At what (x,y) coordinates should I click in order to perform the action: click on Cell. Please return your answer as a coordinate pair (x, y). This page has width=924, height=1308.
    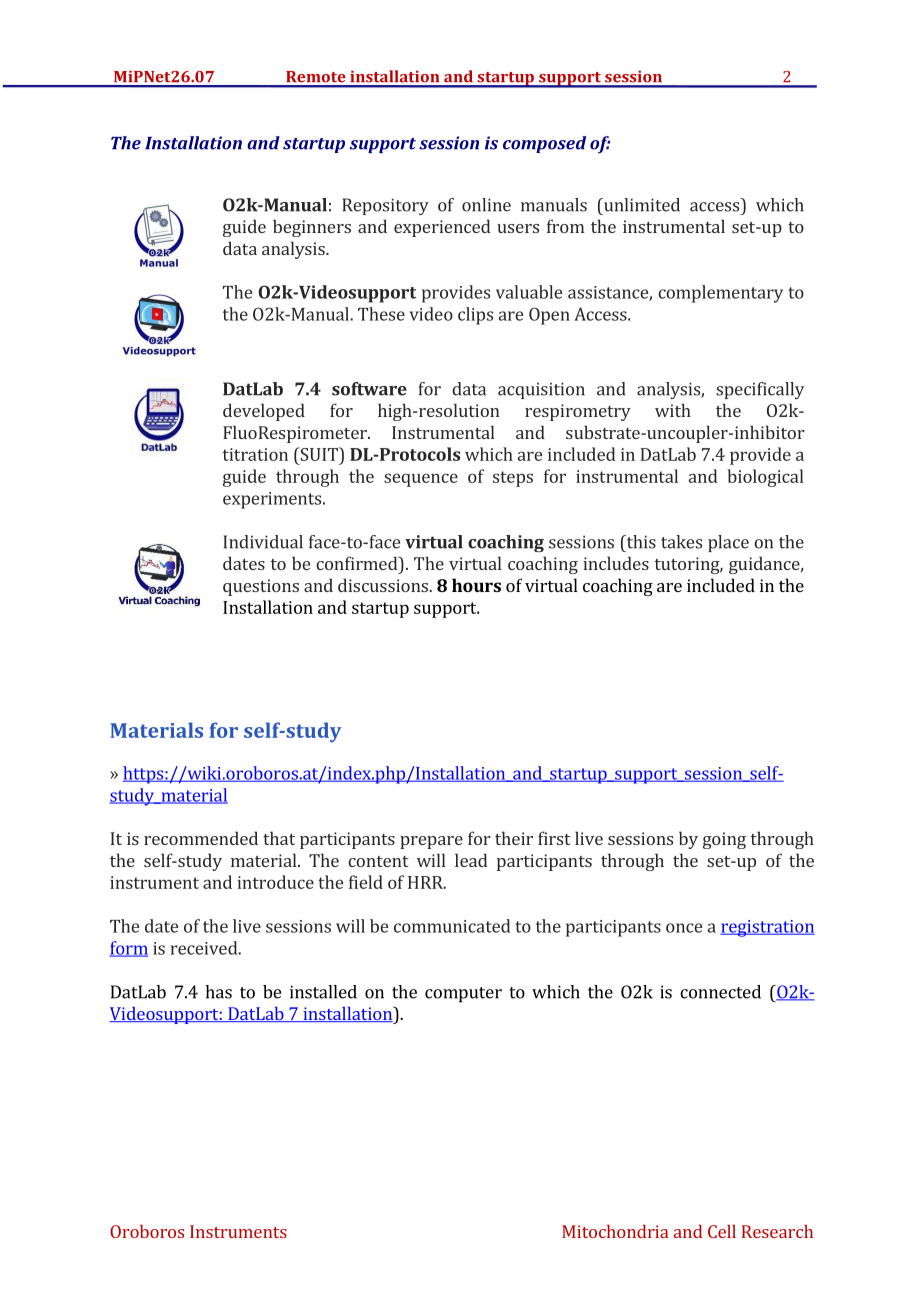
    Looking at the image, I should click on (722, 1231).
